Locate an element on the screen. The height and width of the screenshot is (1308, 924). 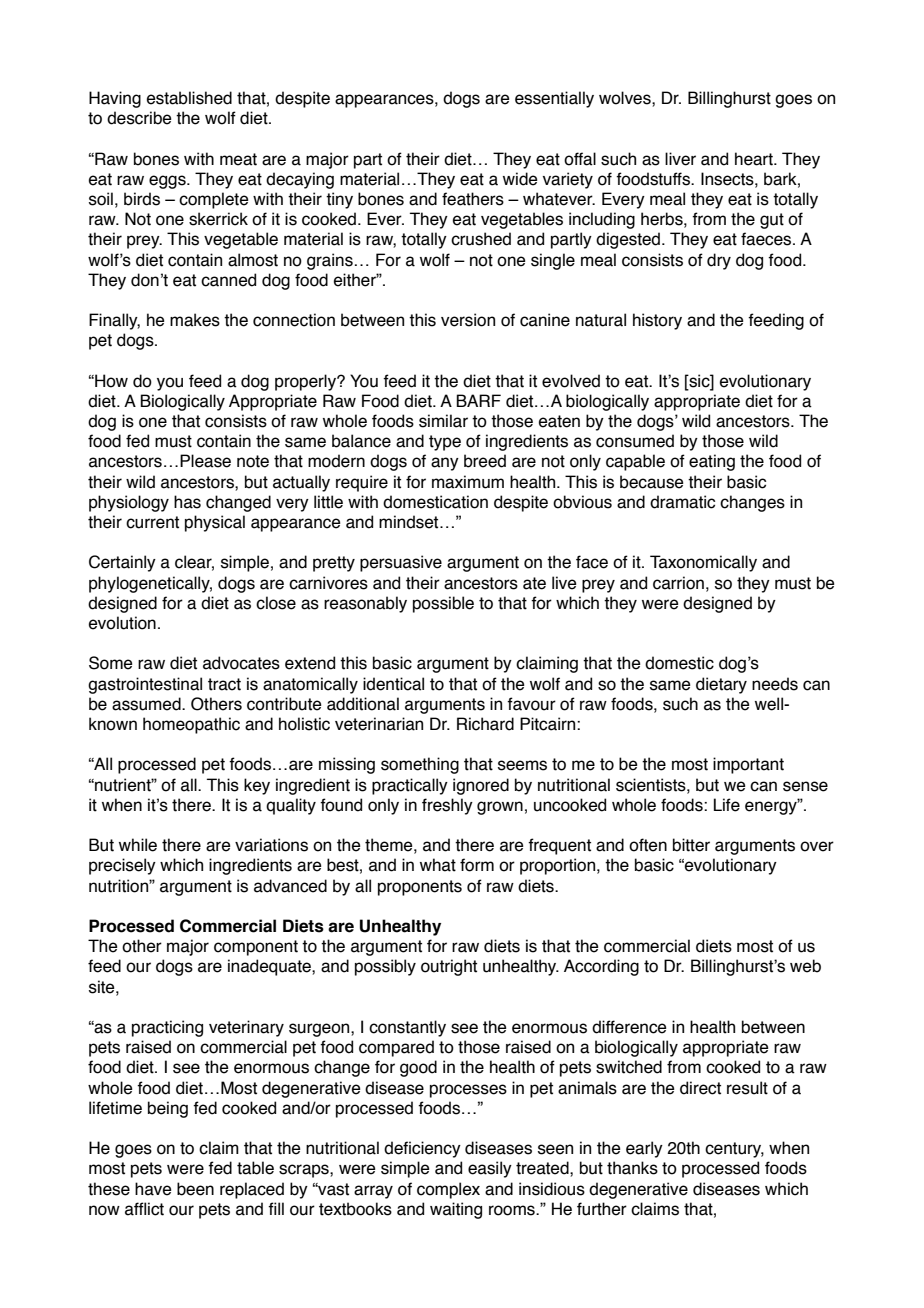
eating is located at coordinates (712, 462).
